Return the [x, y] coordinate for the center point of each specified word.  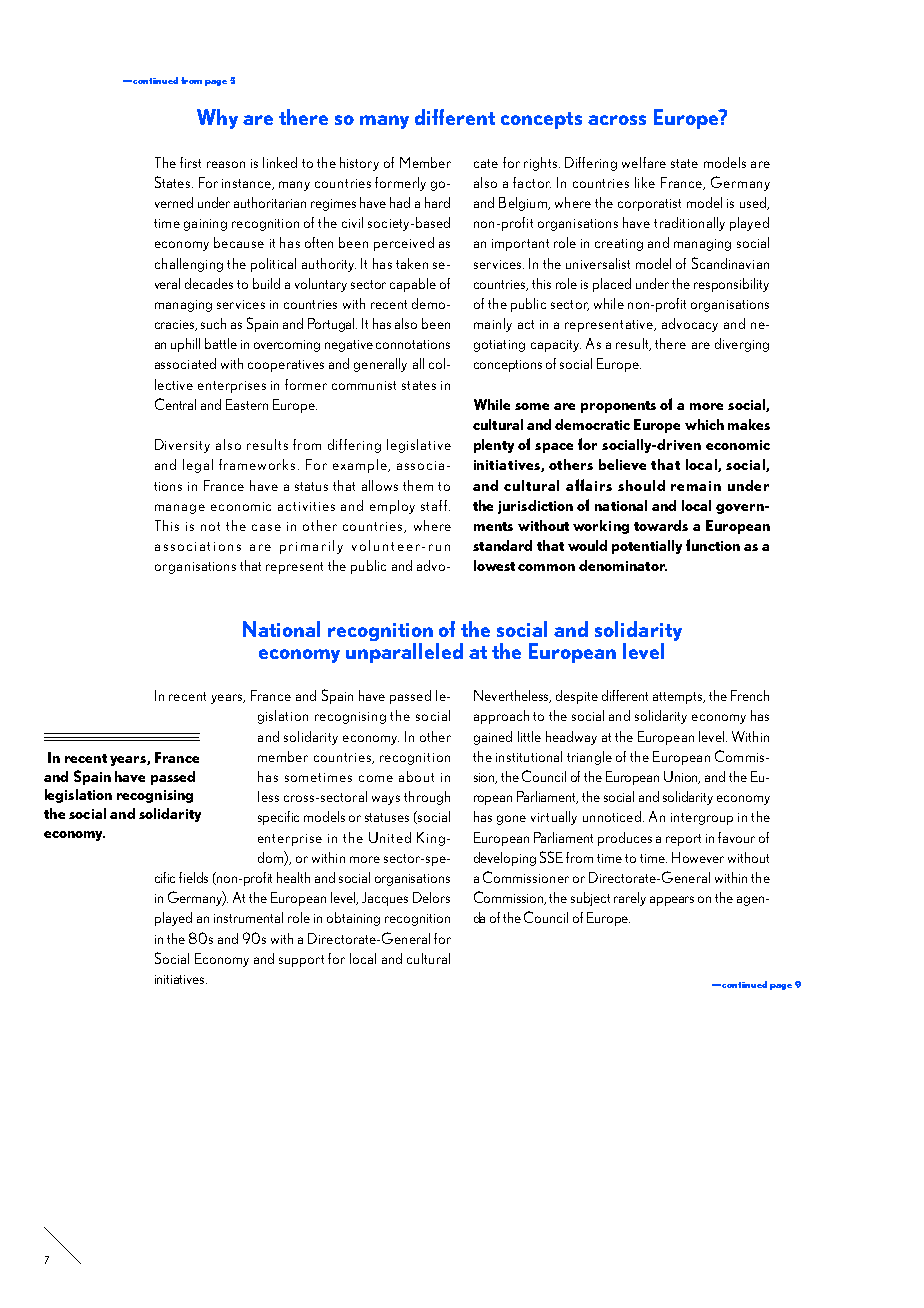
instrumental [248, 917]
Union [682, 777]
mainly [493, 325]
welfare [644, 162]
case [266, 527]
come [376, 778]
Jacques [385, 899]
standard [502, 545]
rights [540, 164]
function [713, 545]
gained [493, 738]
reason [226, 164]
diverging [742, 345]
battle [221, 343]
